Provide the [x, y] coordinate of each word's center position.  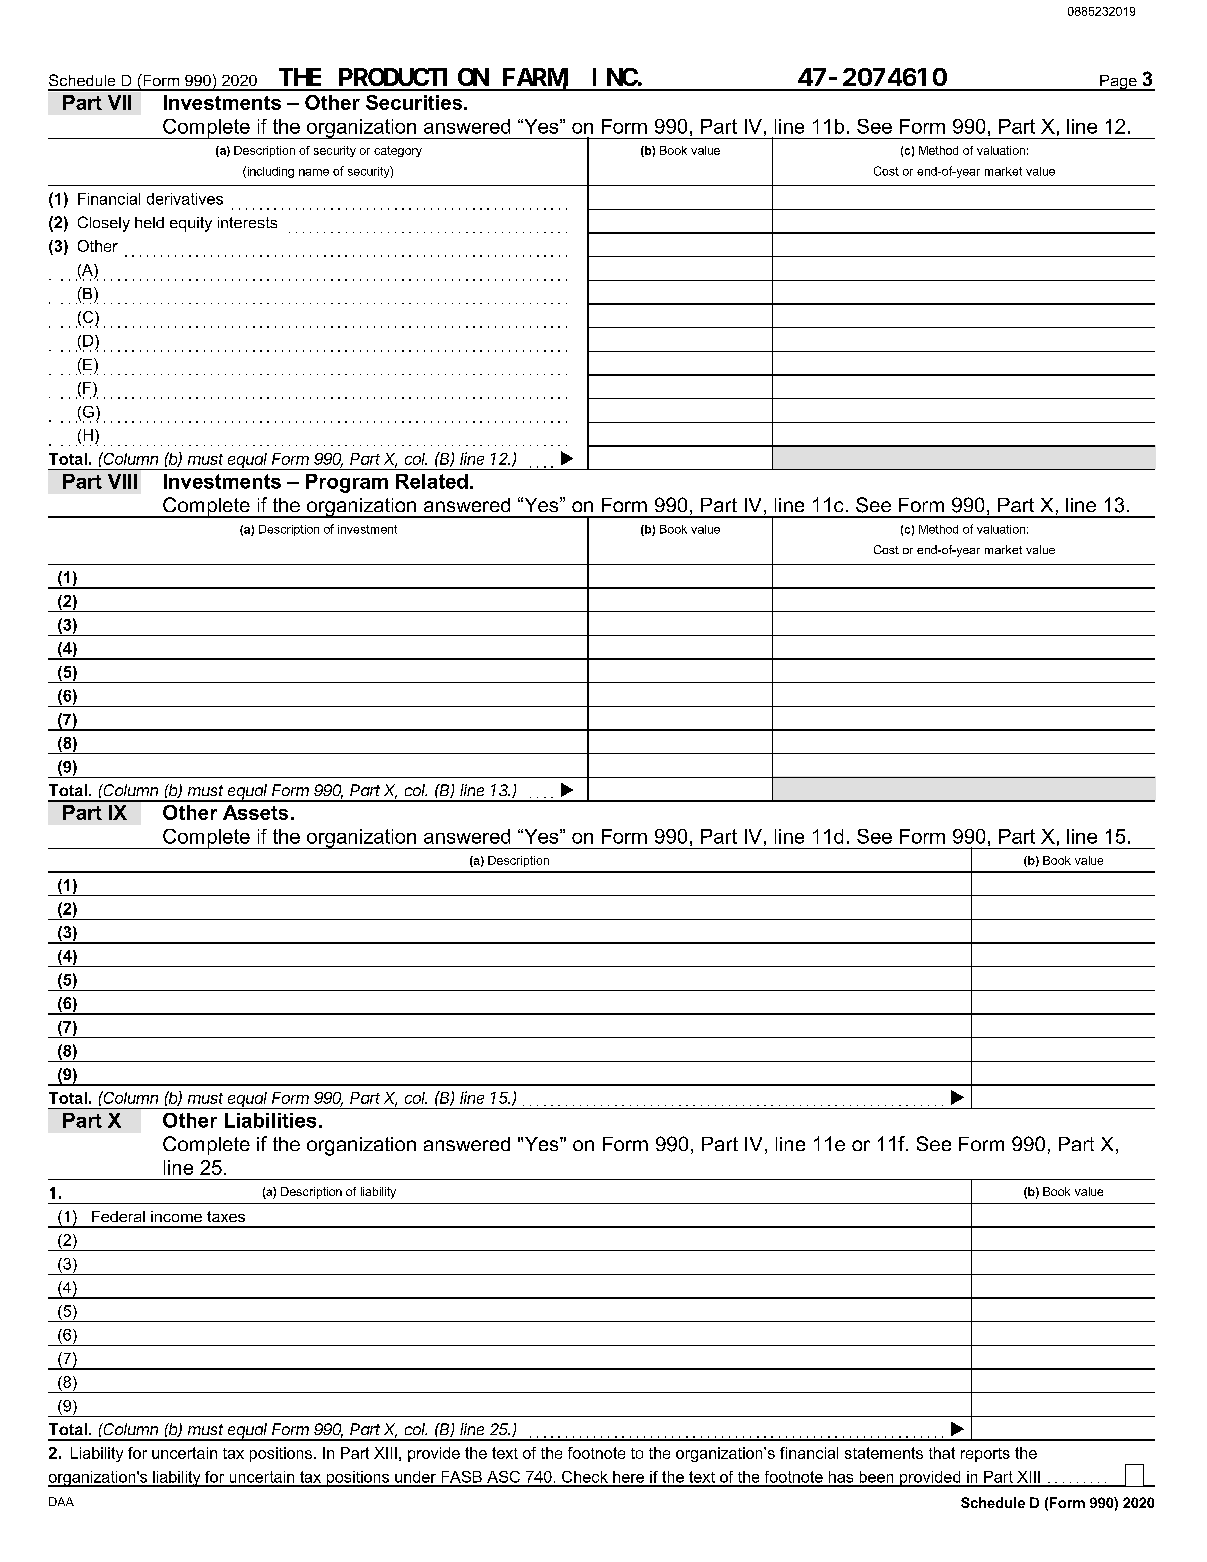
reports [985, 1455]
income [176, 1216]
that [942, 1453]
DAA [61, 1501]
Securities [415, 102]
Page [1118, 83]
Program [347, 483]
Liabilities [270, 1120]
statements [884, 1453]
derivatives [185, 199]
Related [432, 481]
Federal [118, 1216]
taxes [226, 1216]
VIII [122, 481]
